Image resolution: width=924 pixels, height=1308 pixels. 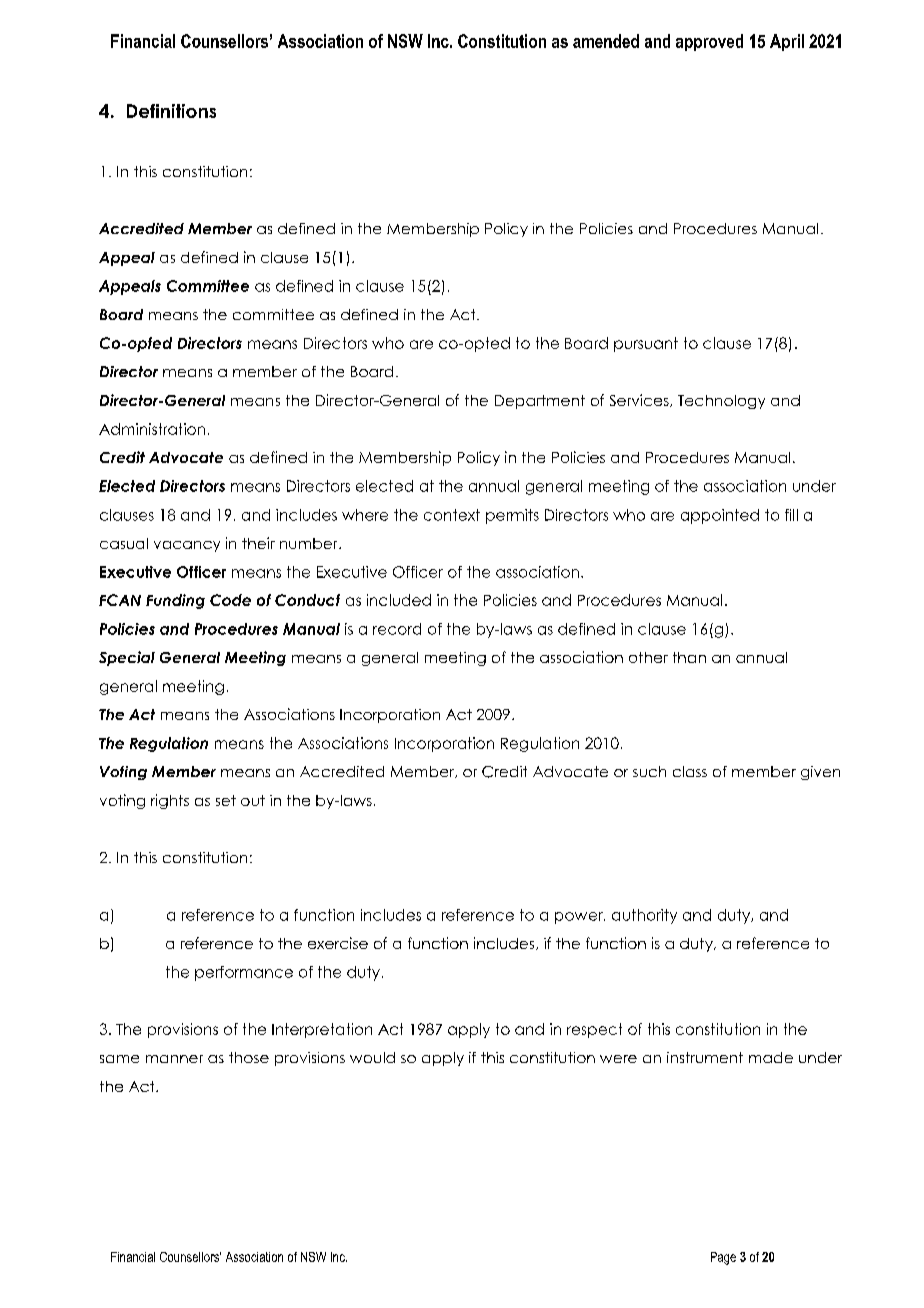 What do you see at coordinates (709, 42) in the screenshot?
I see `approved` at bounding box center [709, 42].
